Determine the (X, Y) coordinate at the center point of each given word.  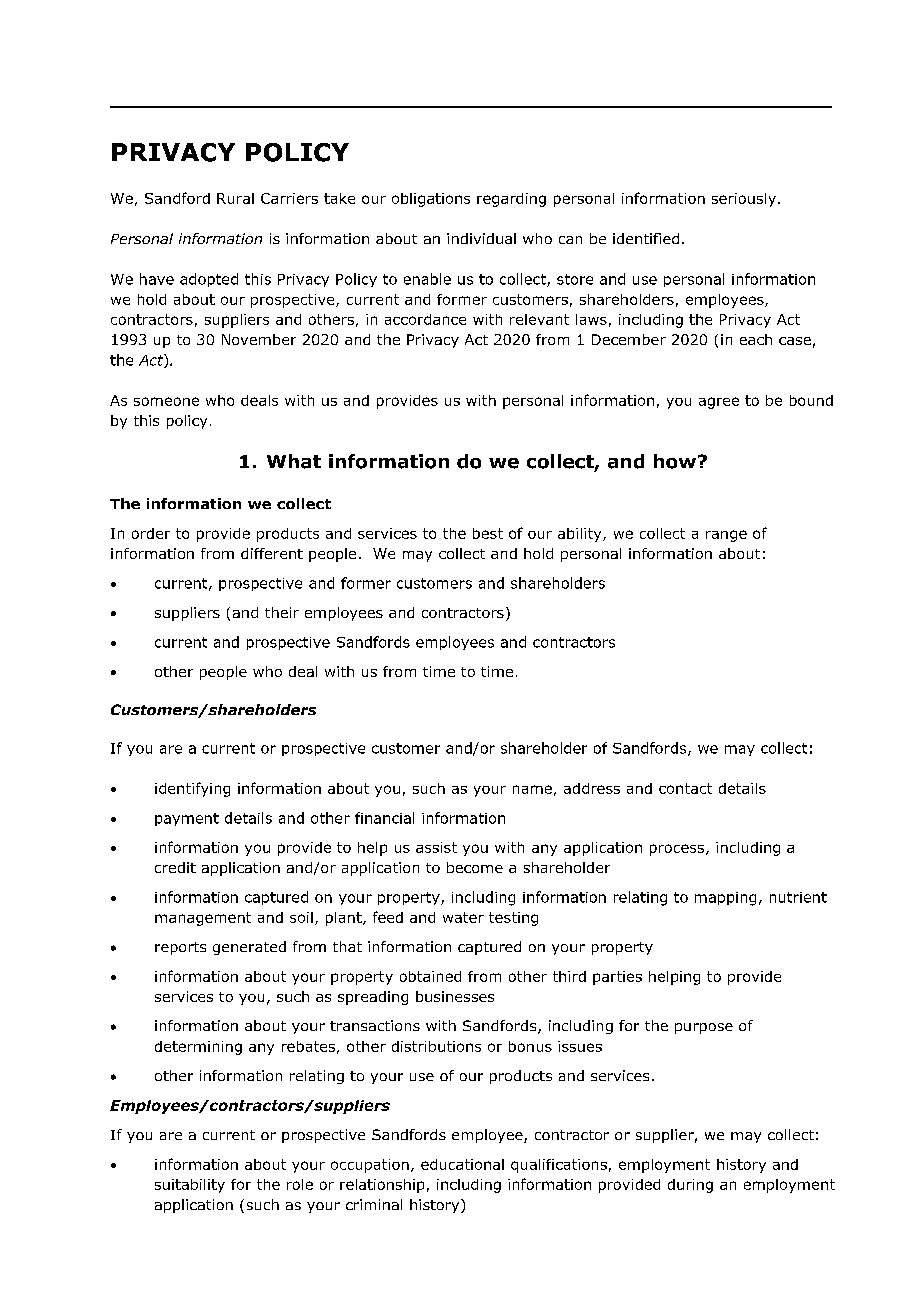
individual (481, 238)
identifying (192, 789)
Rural (235, 198)
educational (462, 1164)
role (300, 1184)
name (532, 789)
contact (685, 788)
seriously (744, 200)
